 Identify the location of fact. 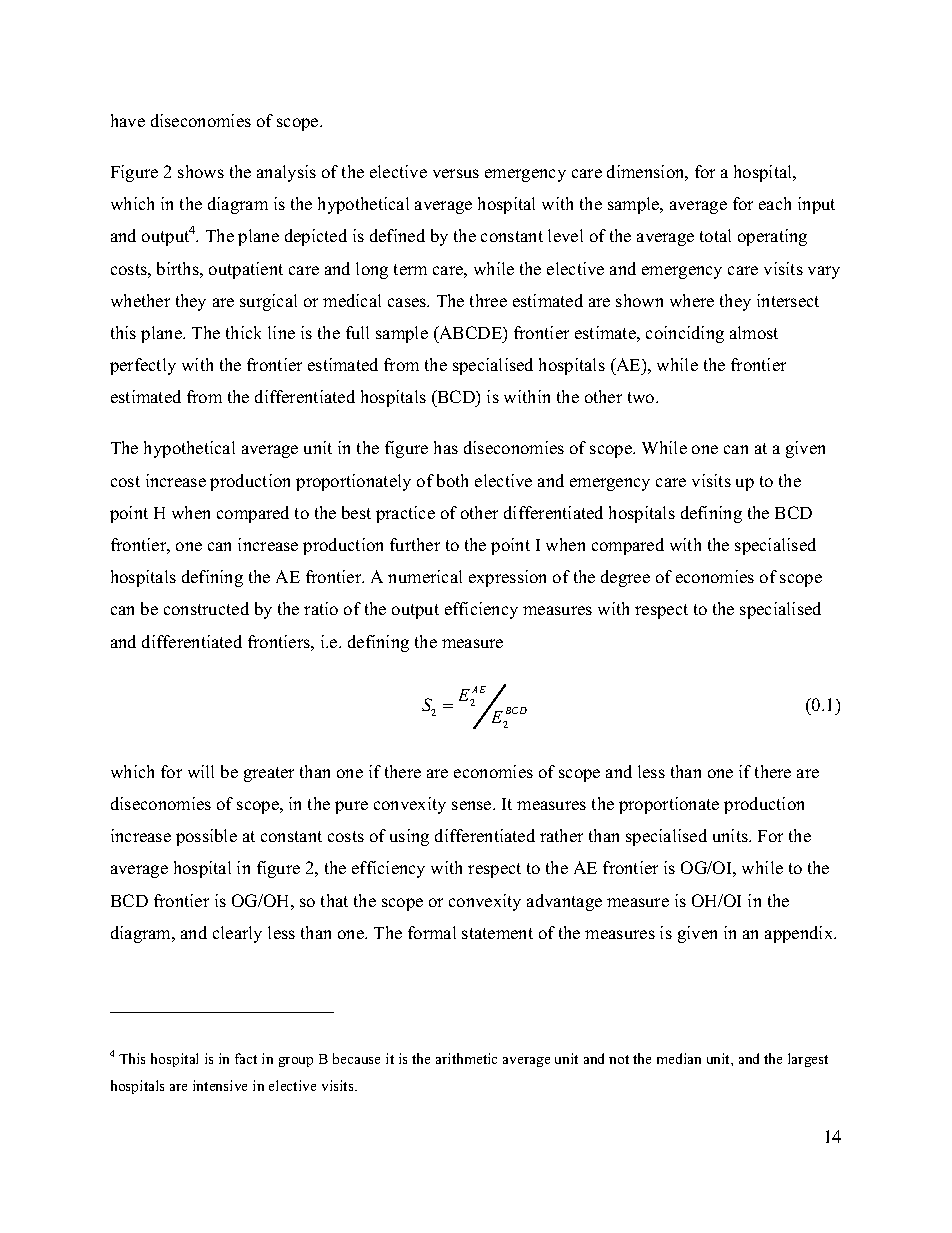
(246, 1058).
